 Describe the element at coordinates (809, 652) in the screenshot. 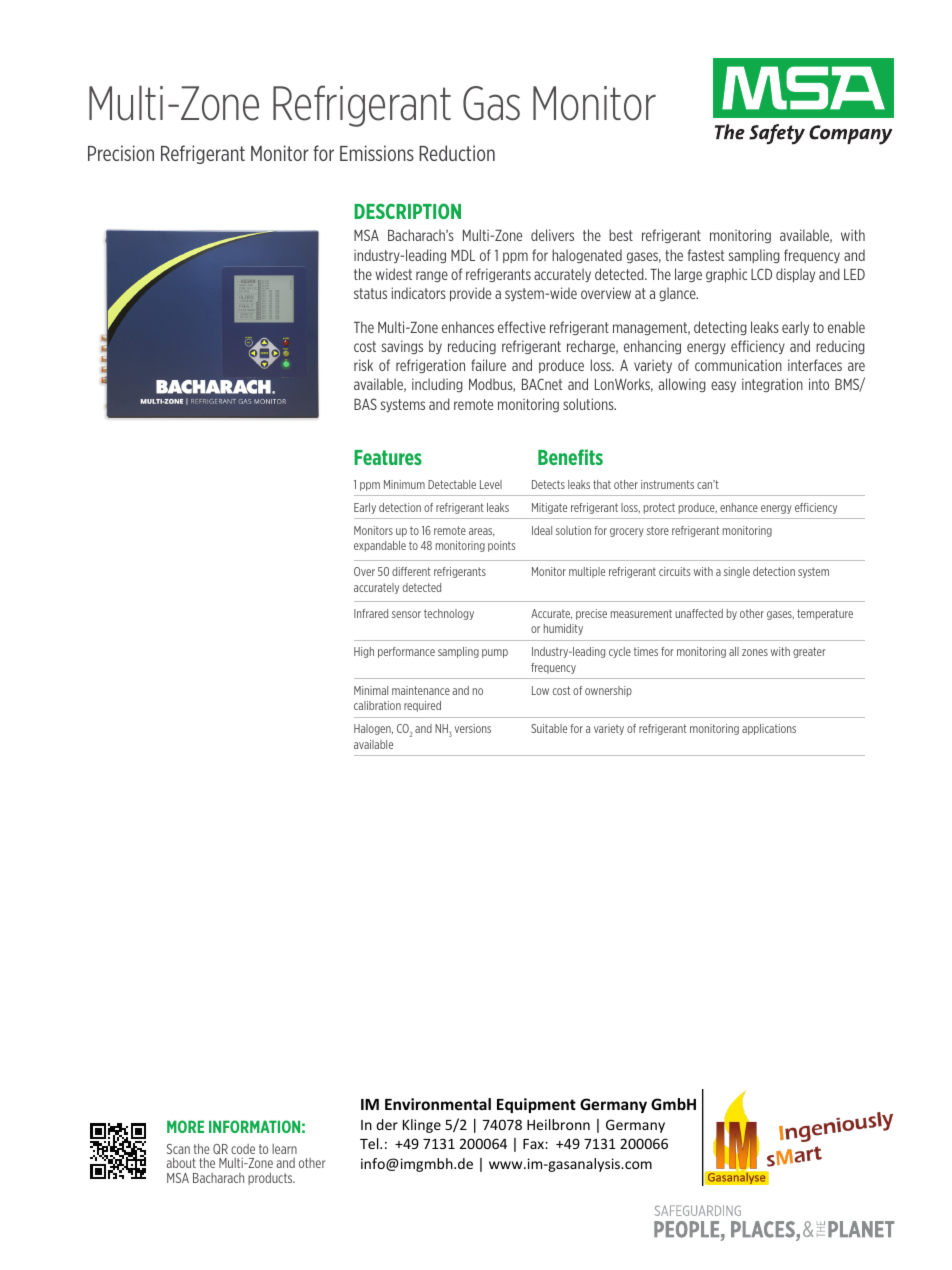

I see `greater` at that location.
